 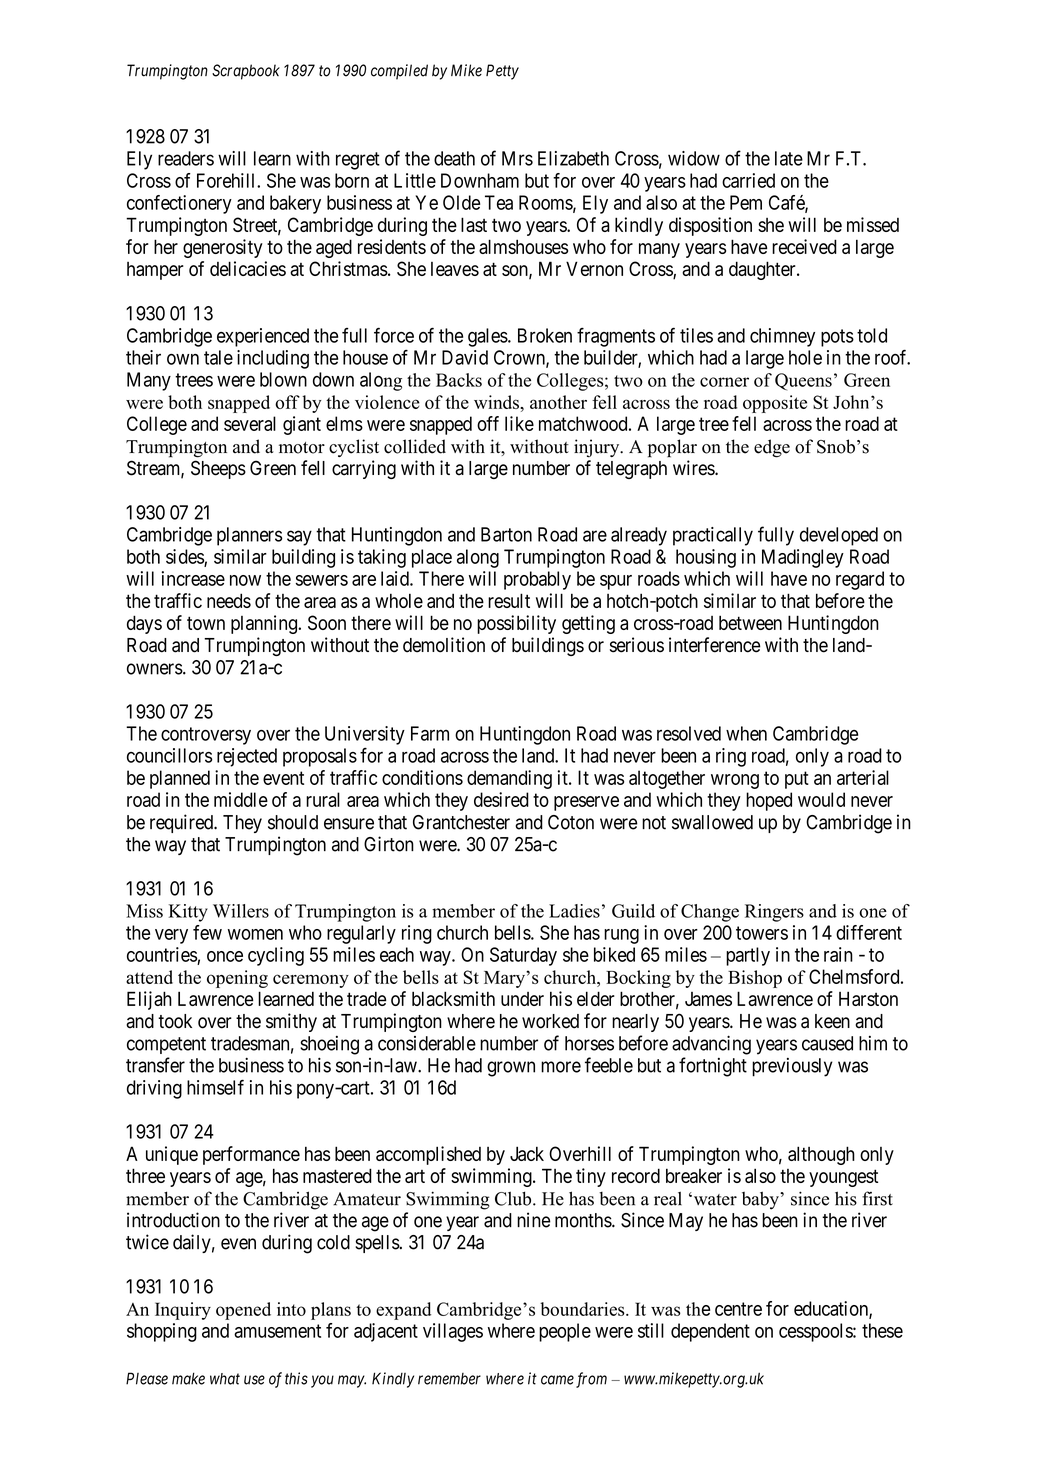 What do you see at coordinates (243, 1311) in the screenshot?
I see `opened` at bounding box center [243, 1311].
